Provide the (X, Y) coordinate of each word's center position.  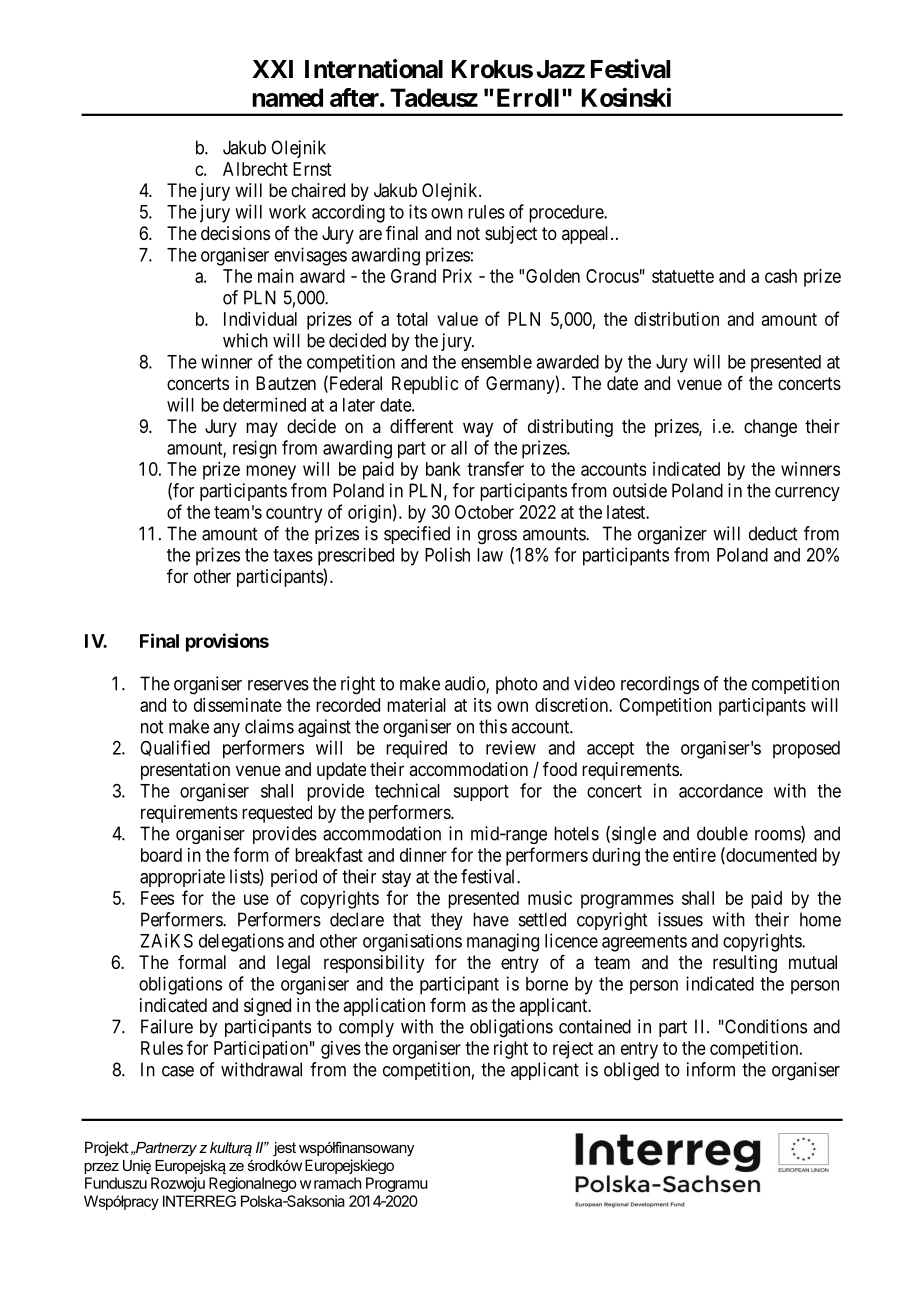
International (374, 69)
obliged (631, 1071)
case (178, 1071)
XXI (272, 69)
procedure (567, 214)
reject (573, 1050)
